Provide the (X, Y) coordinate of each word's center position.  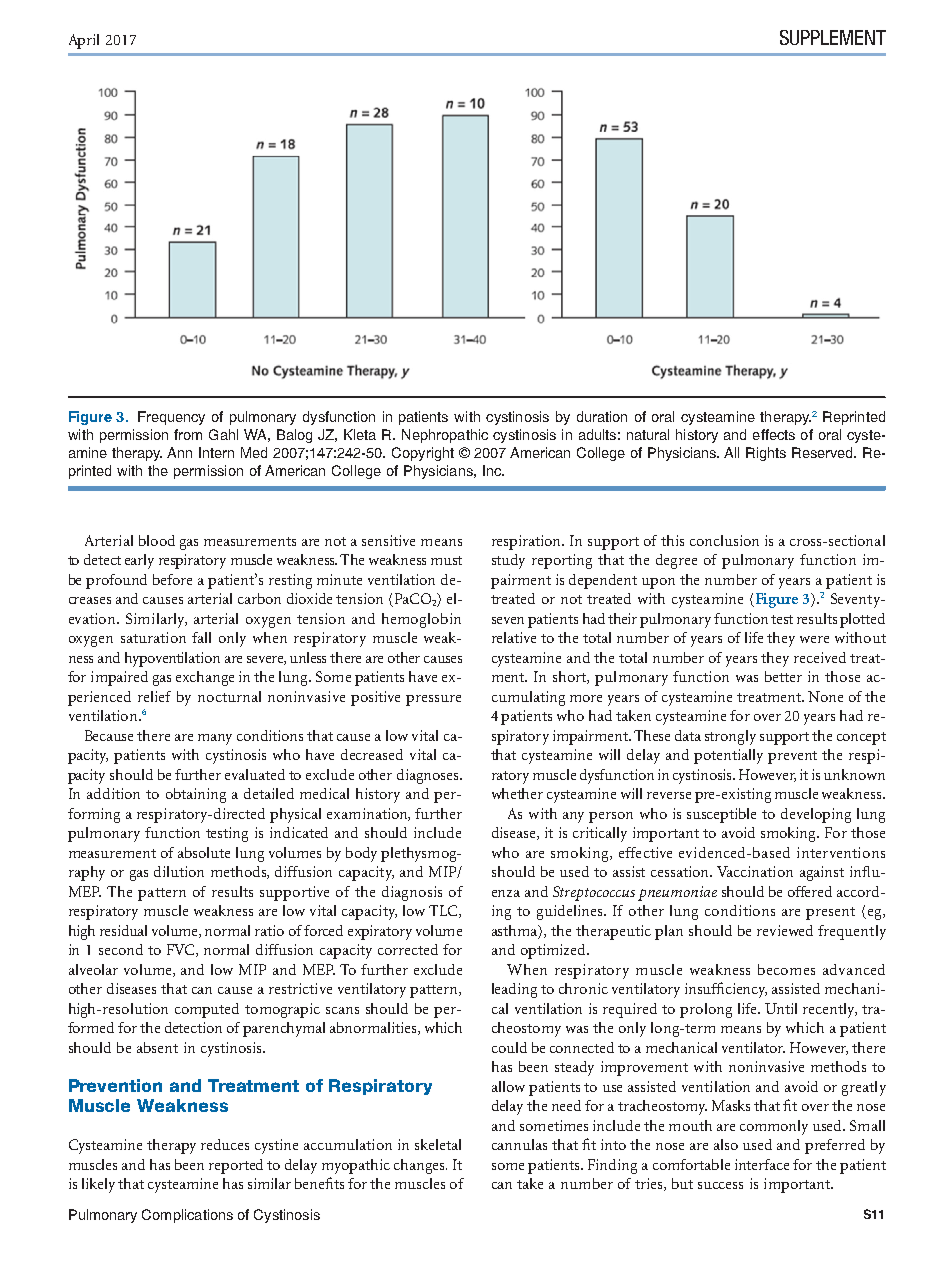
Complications (187, 1216)
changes (420, 1166)
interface (762, 1164)
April (84, 41)
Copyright (423, 454)
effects (774, 434)
